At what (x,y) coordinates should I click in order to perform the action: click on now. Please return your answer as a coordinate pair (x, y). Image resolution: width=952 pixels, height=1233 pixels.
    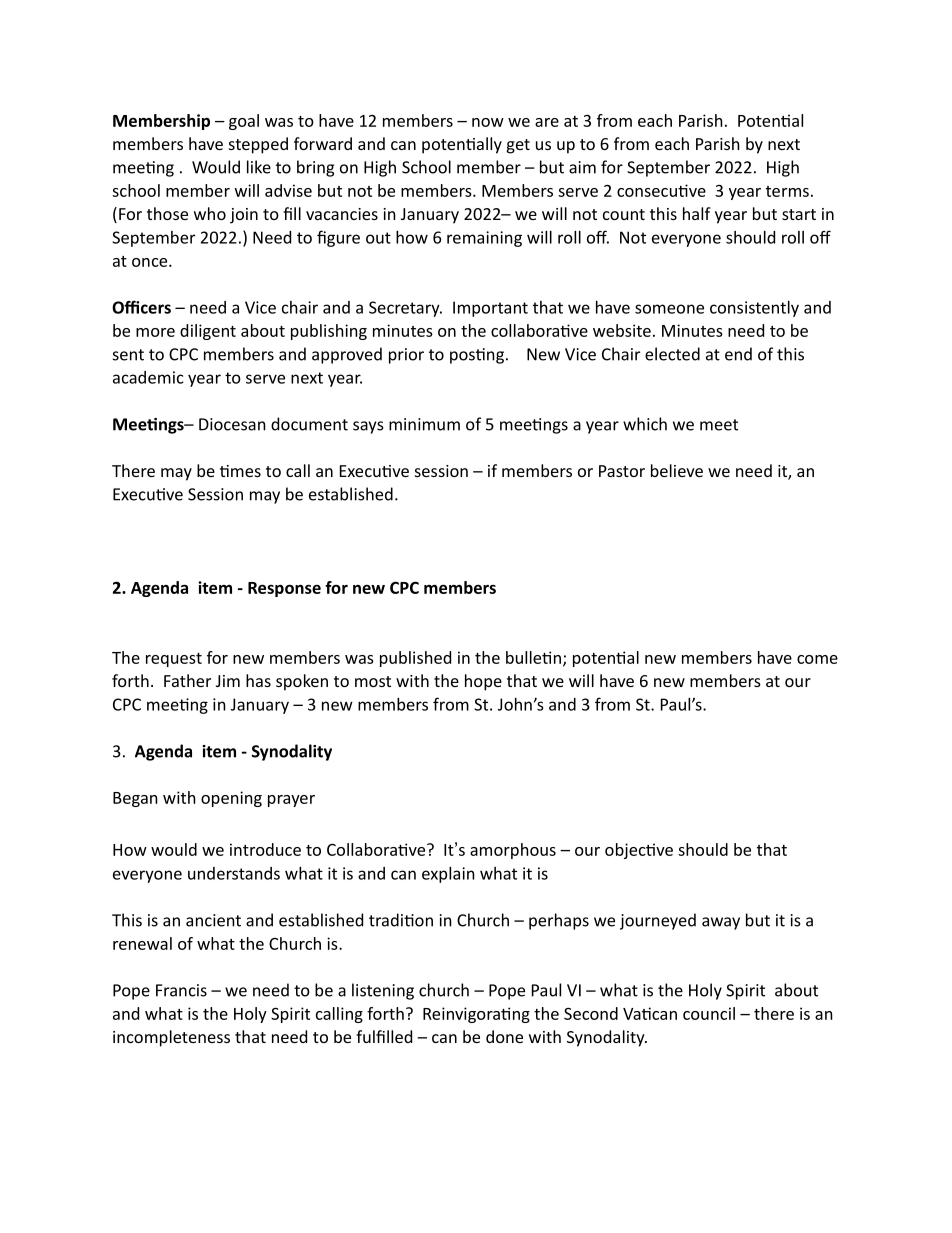
    Looking at the image, I should click on (488, 122).
